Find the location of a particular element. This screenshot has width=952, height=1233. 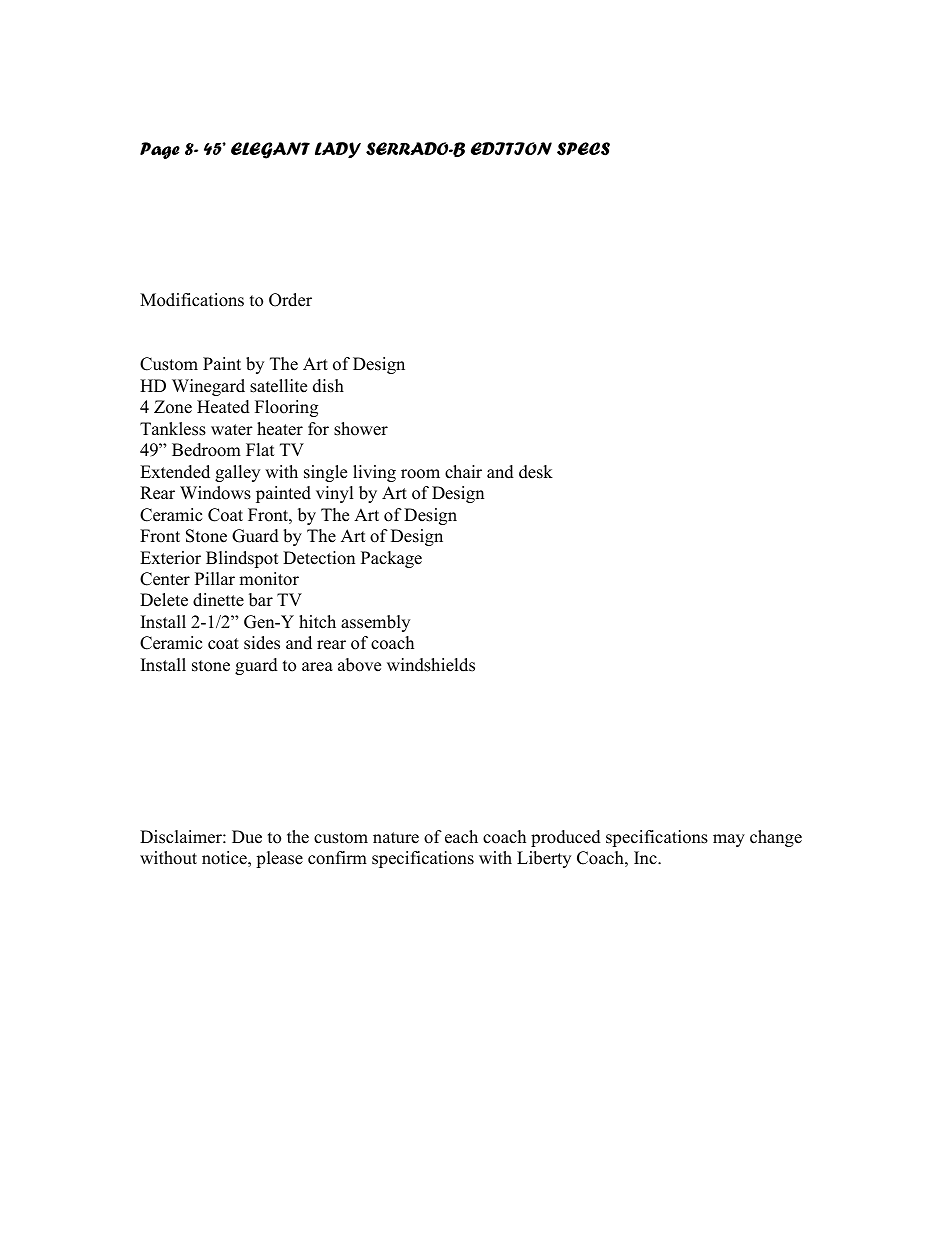

EDITION is located at coordinates (511, 148).
